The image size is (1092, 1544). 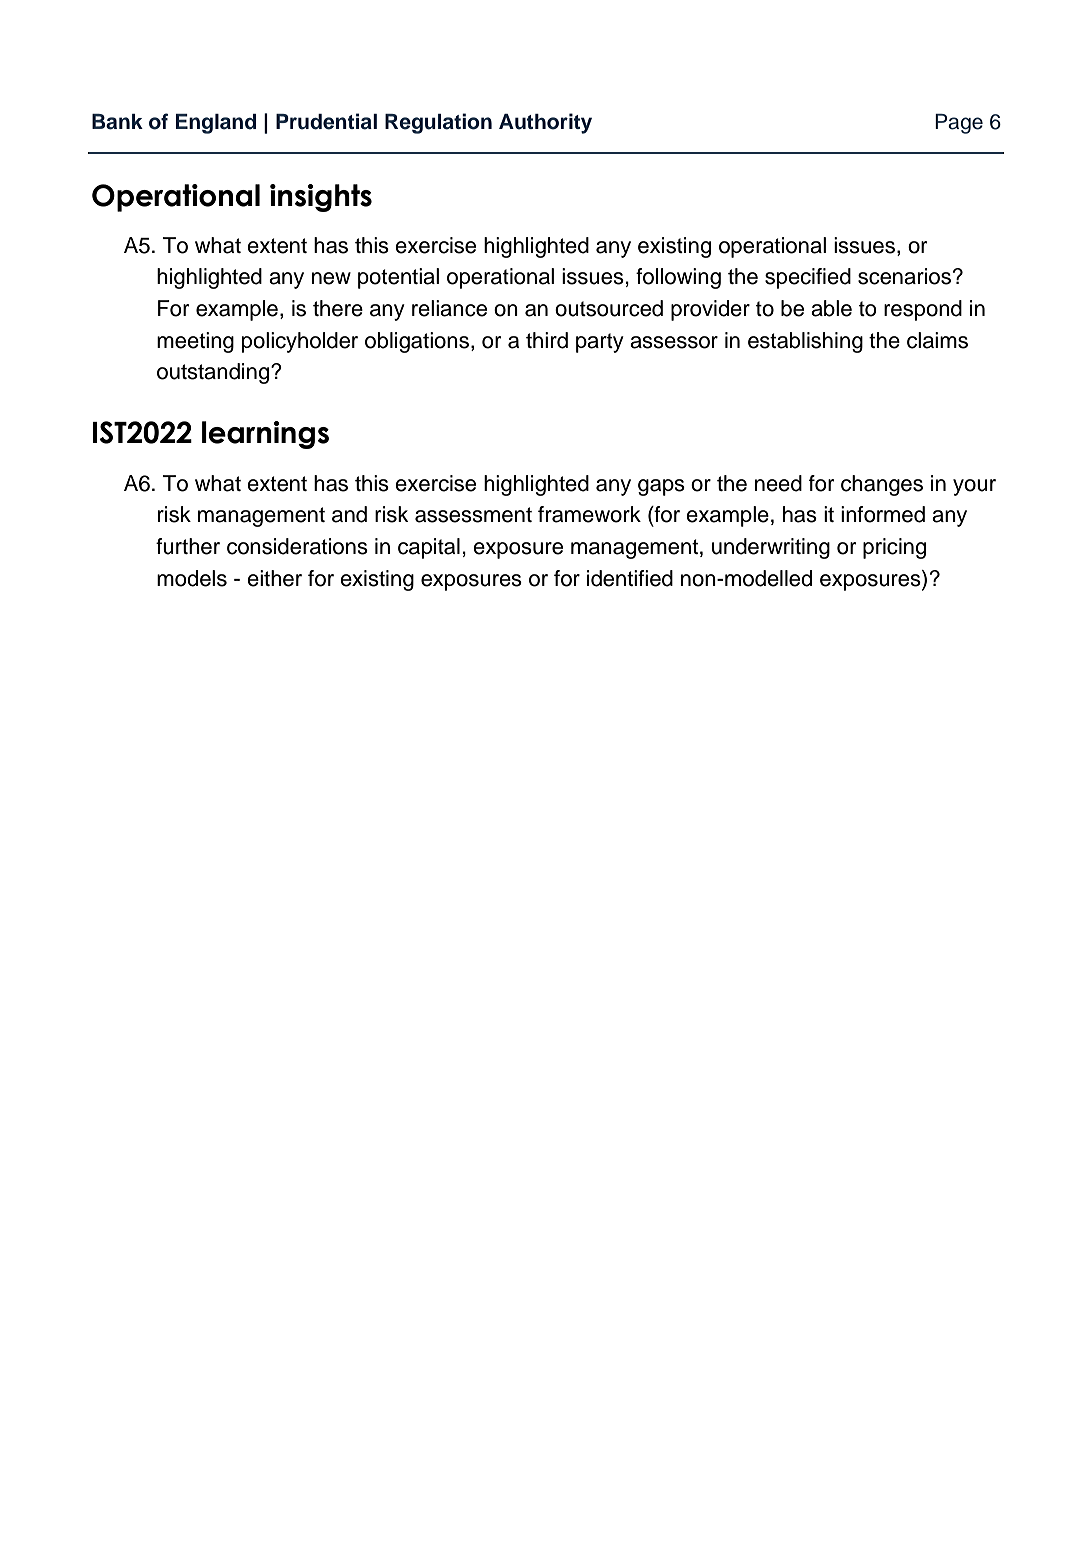 What do you see at coordinates (678, 278) in the screenshot?
I see `following` at bounding box center [678, 278].
